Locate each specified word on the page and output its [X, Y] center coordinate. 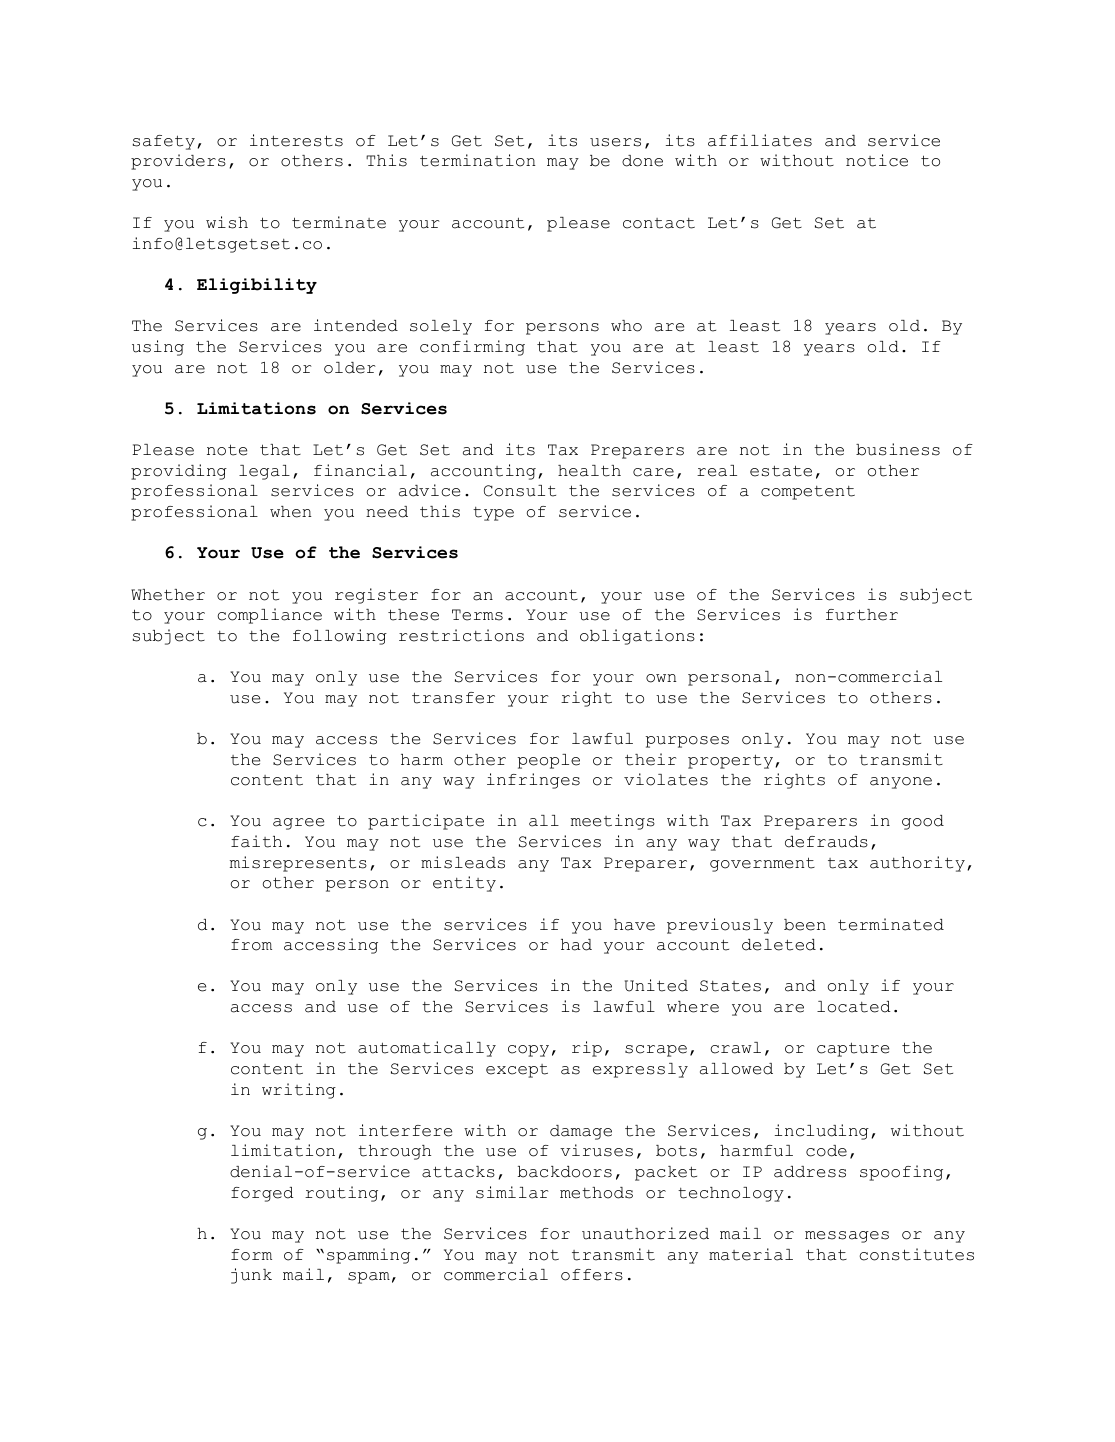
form [251, 1255]
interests [296, 140]
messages [847, 1237]
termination [478, 160]
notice [877, 160]
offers [592, 1275]
